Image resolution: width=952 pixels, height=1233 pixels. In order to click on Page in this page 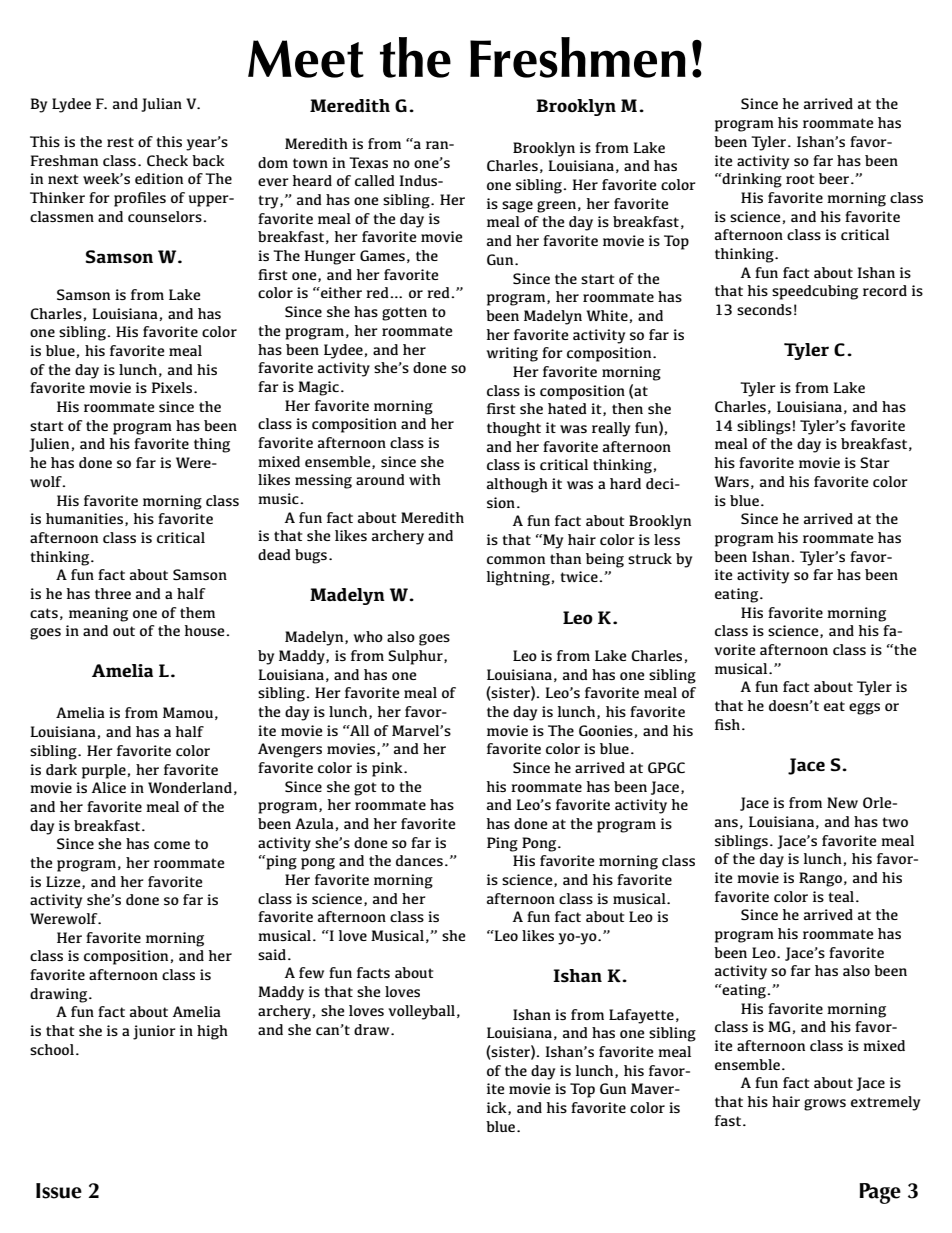, I will do `click(880, 1193)`.
